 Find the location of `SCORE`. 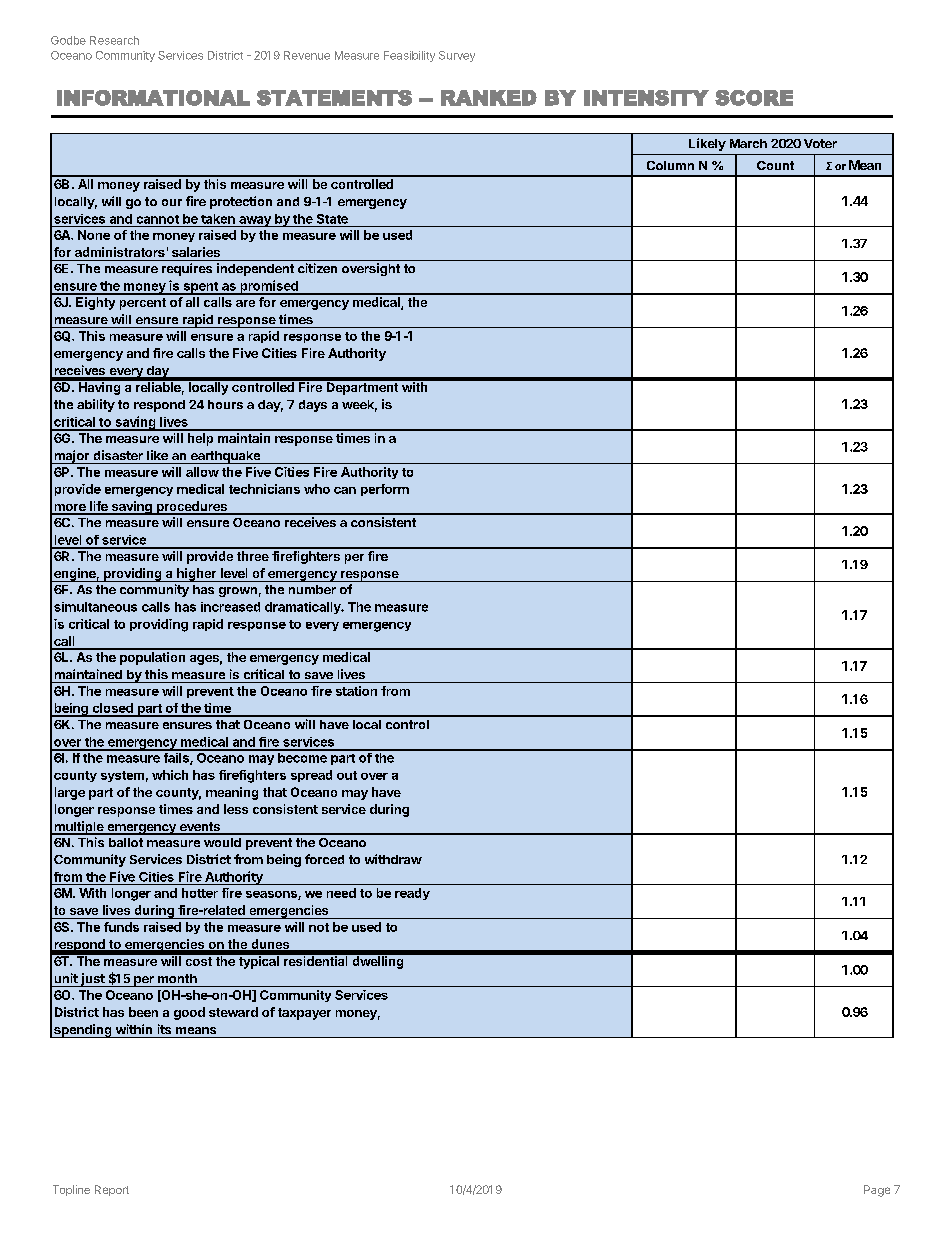

SCORE is located at coordinates (754, 98).
